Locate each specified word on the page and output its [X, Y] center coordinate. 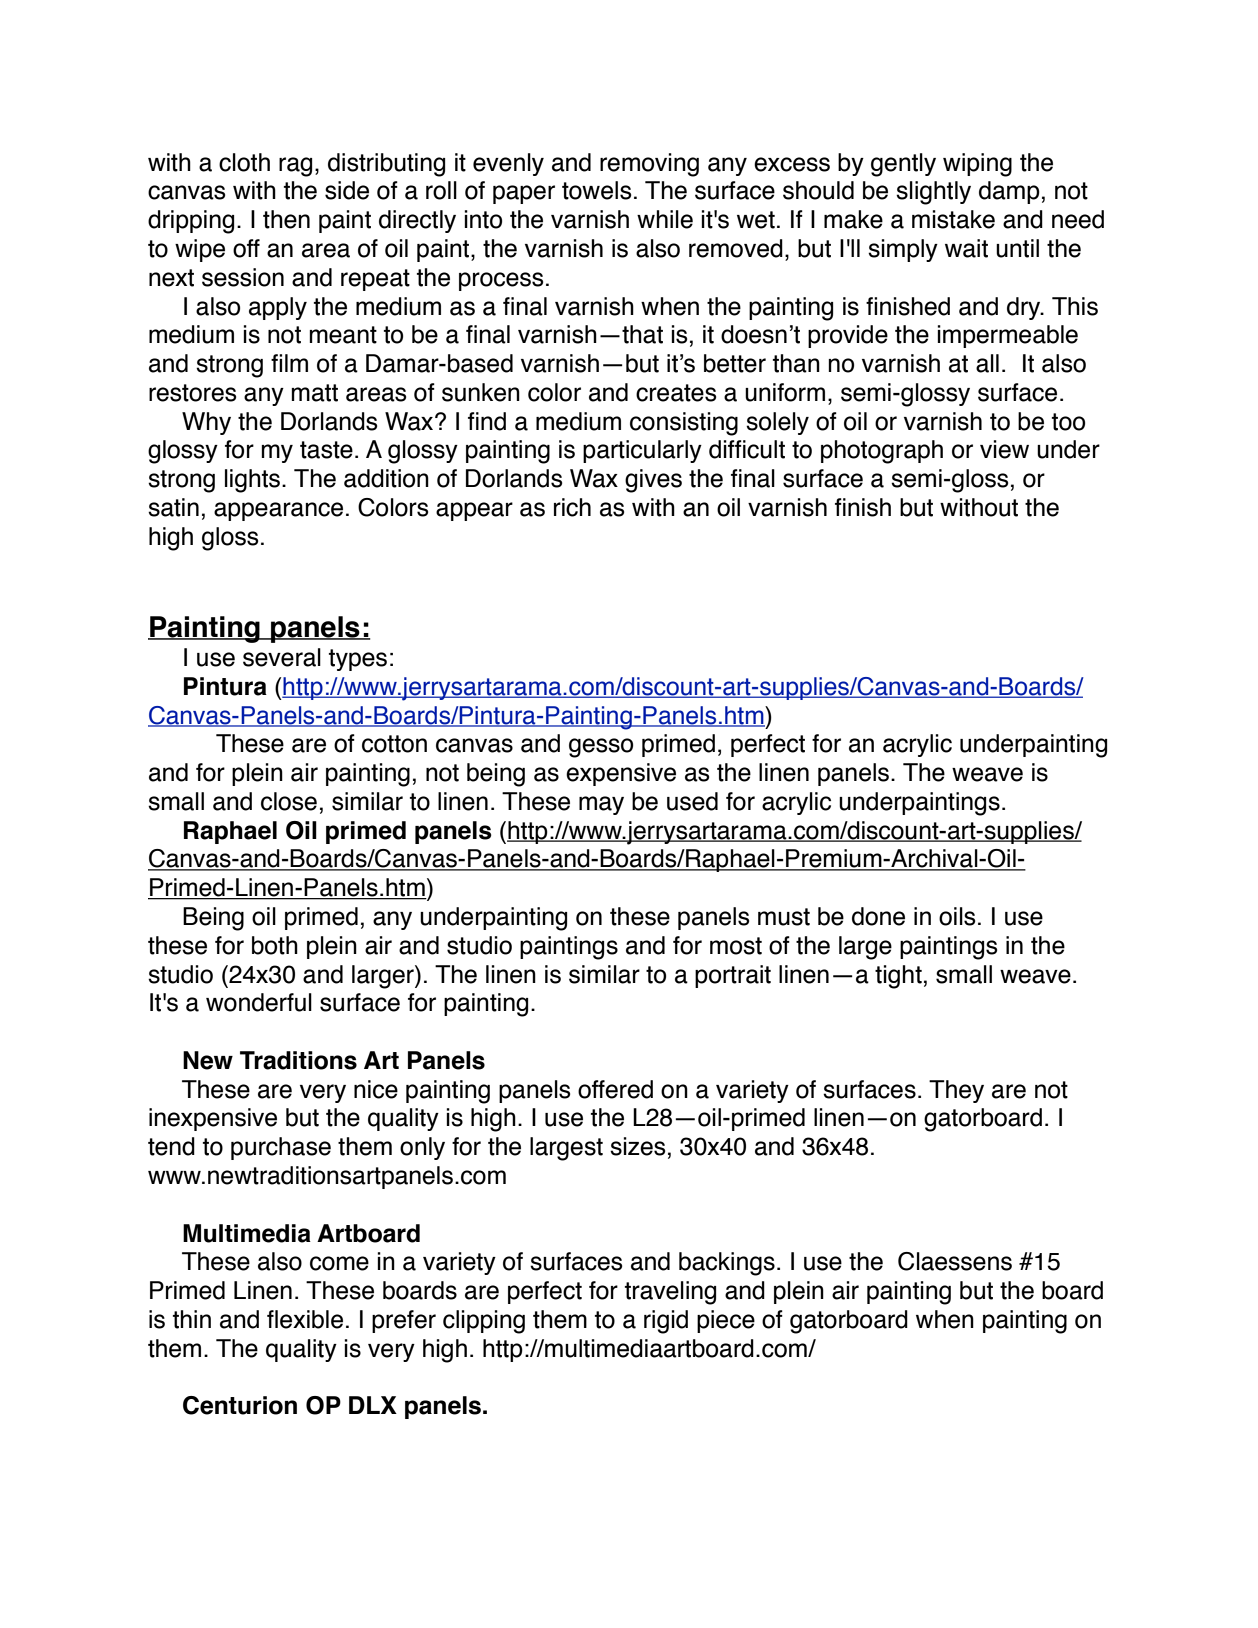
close [289, 801]
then [286, 219]
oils [957, 916]
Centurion [240, 1405]
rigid [666, 1322]
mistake [953, 219]
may [601, 805]
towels [596, 190]
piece [726, 1321]
